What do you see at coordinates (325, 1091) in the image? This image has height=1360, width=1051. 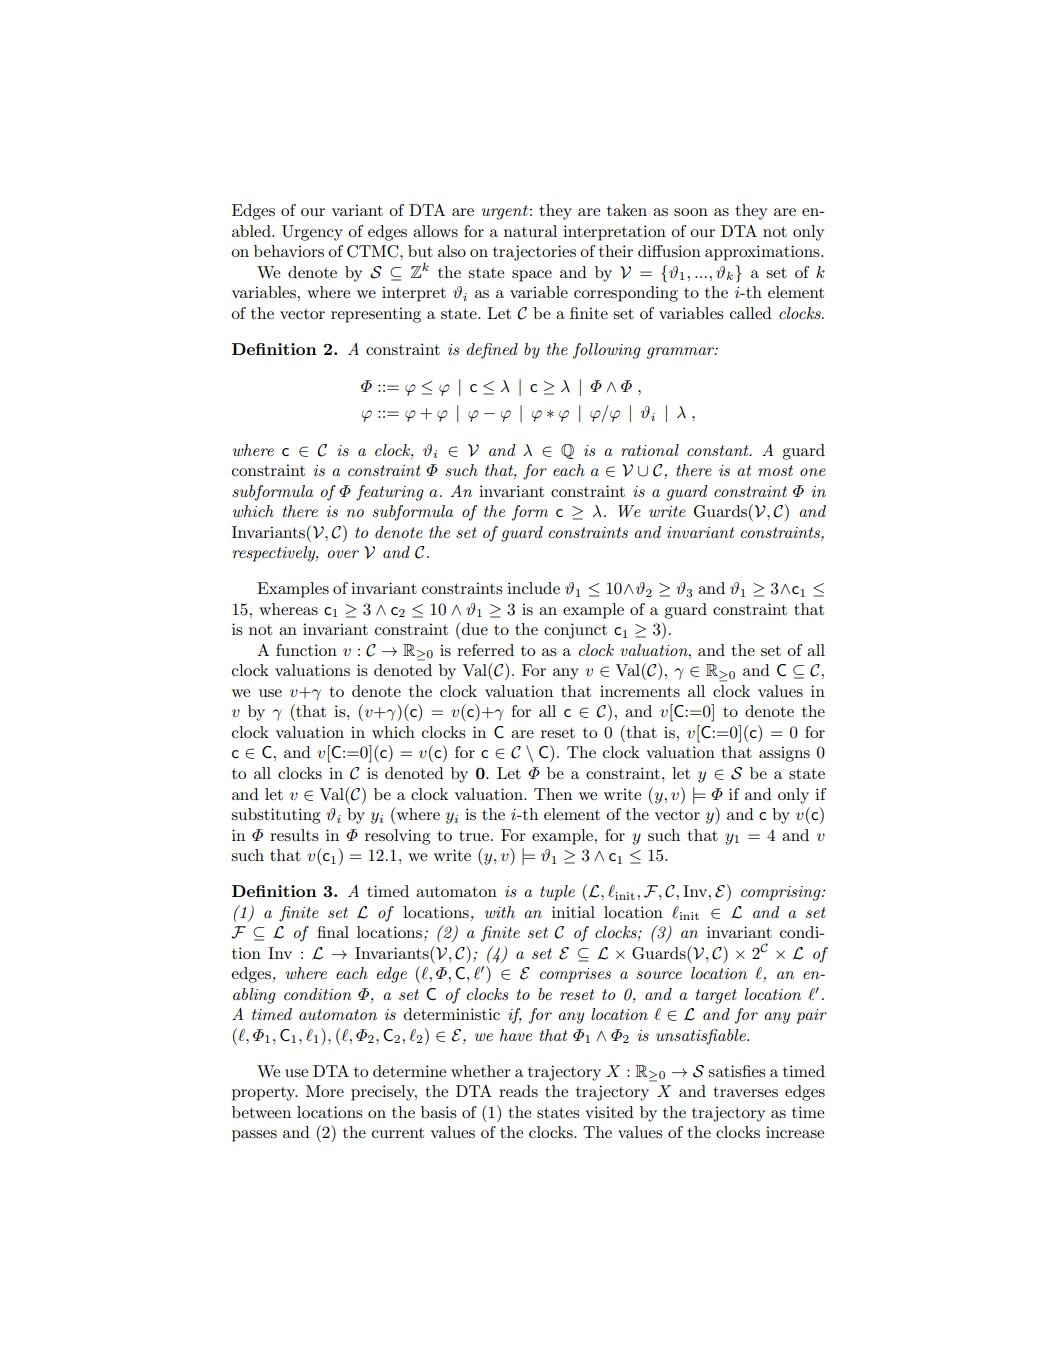 I see `More` at bounding box center [325, 1091].
